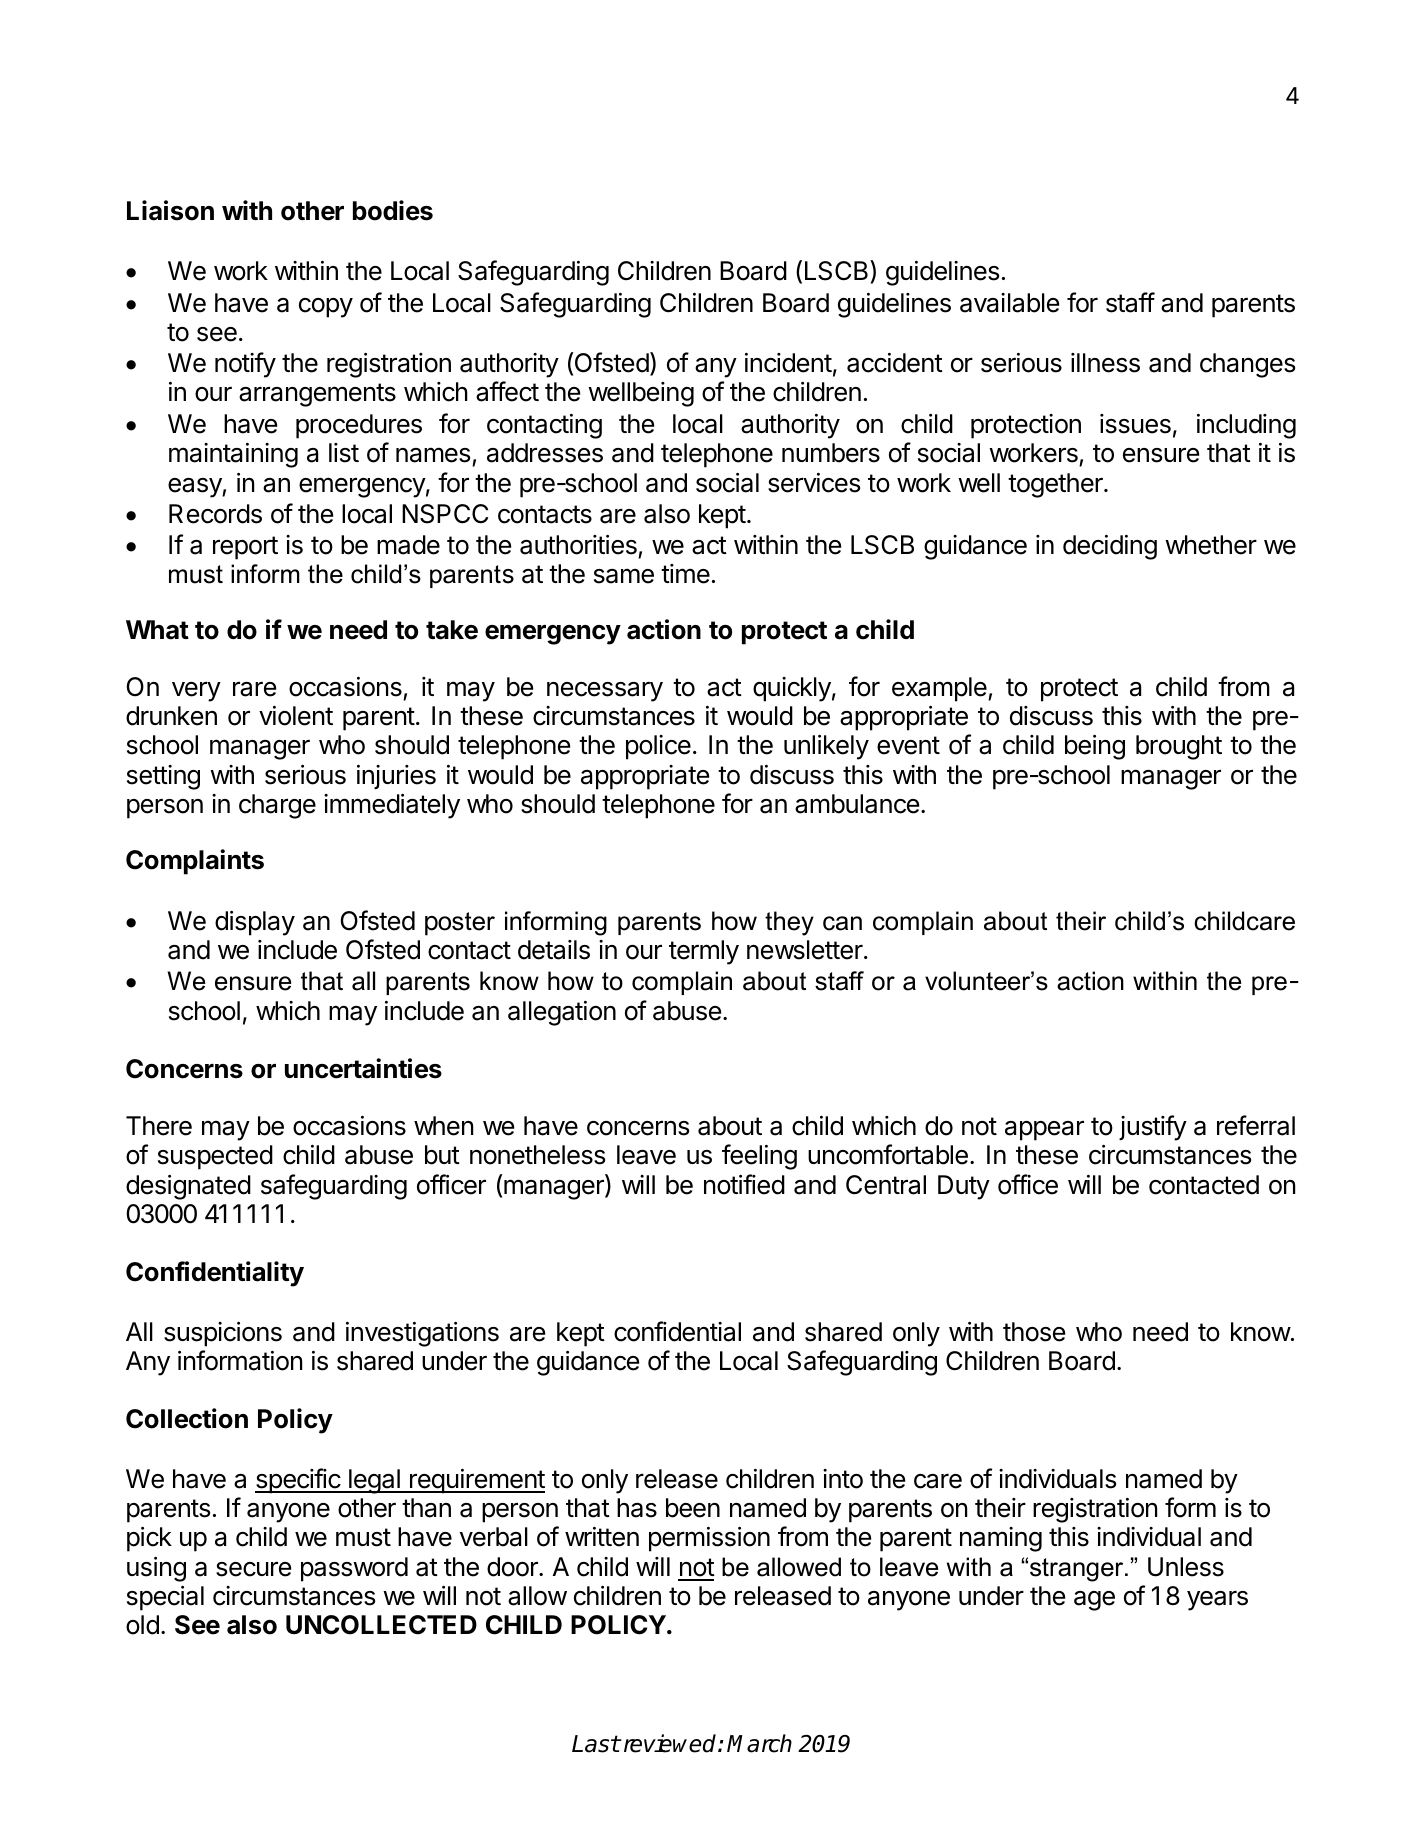 The image size is (1422, 1841). Describe the element at coordinates (744, 1184) in the document. I see `notified` at that location.
